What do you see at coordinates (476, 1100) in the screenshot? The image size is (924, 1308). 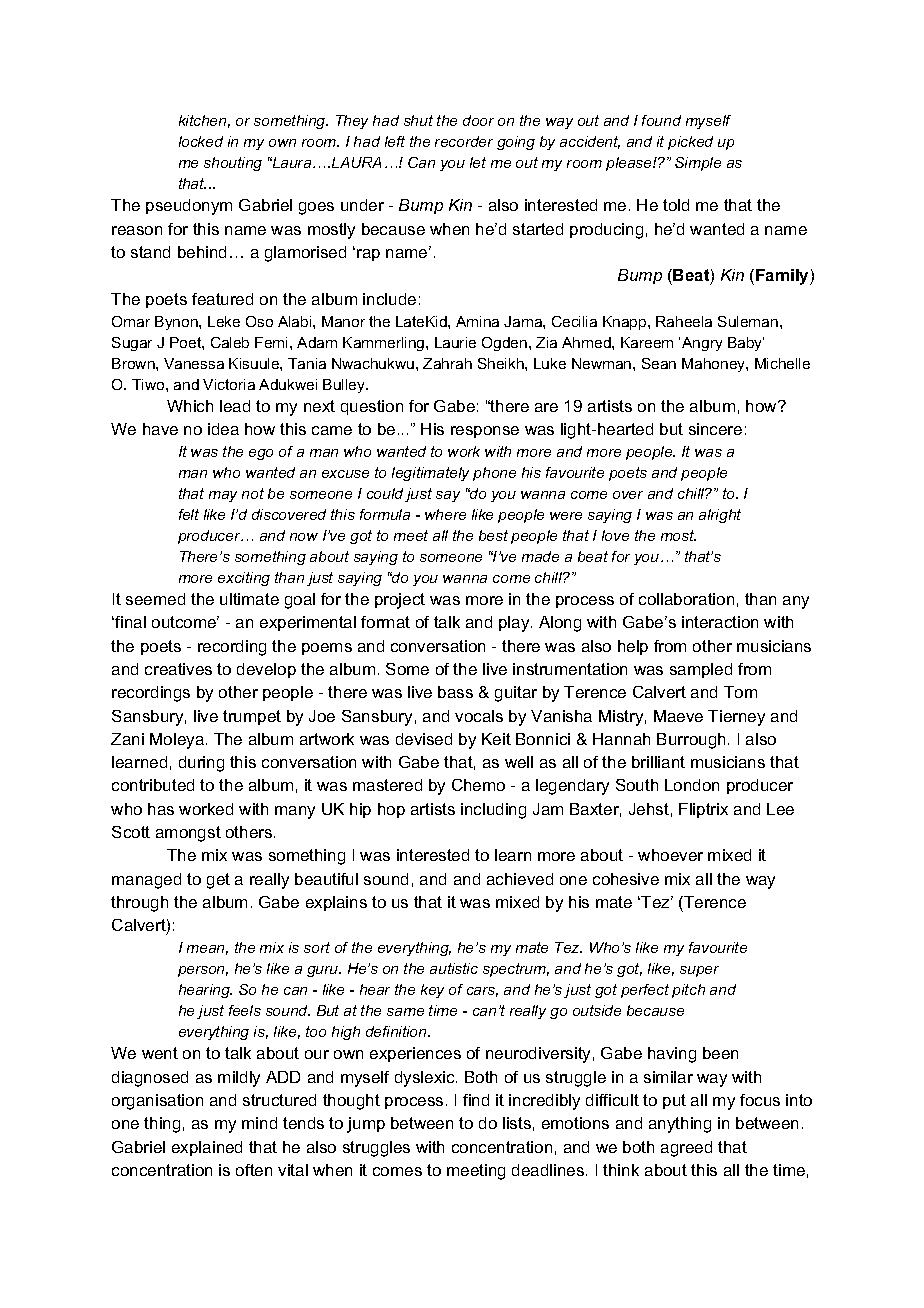 I see `find` at bounding box center [476, 1100].
